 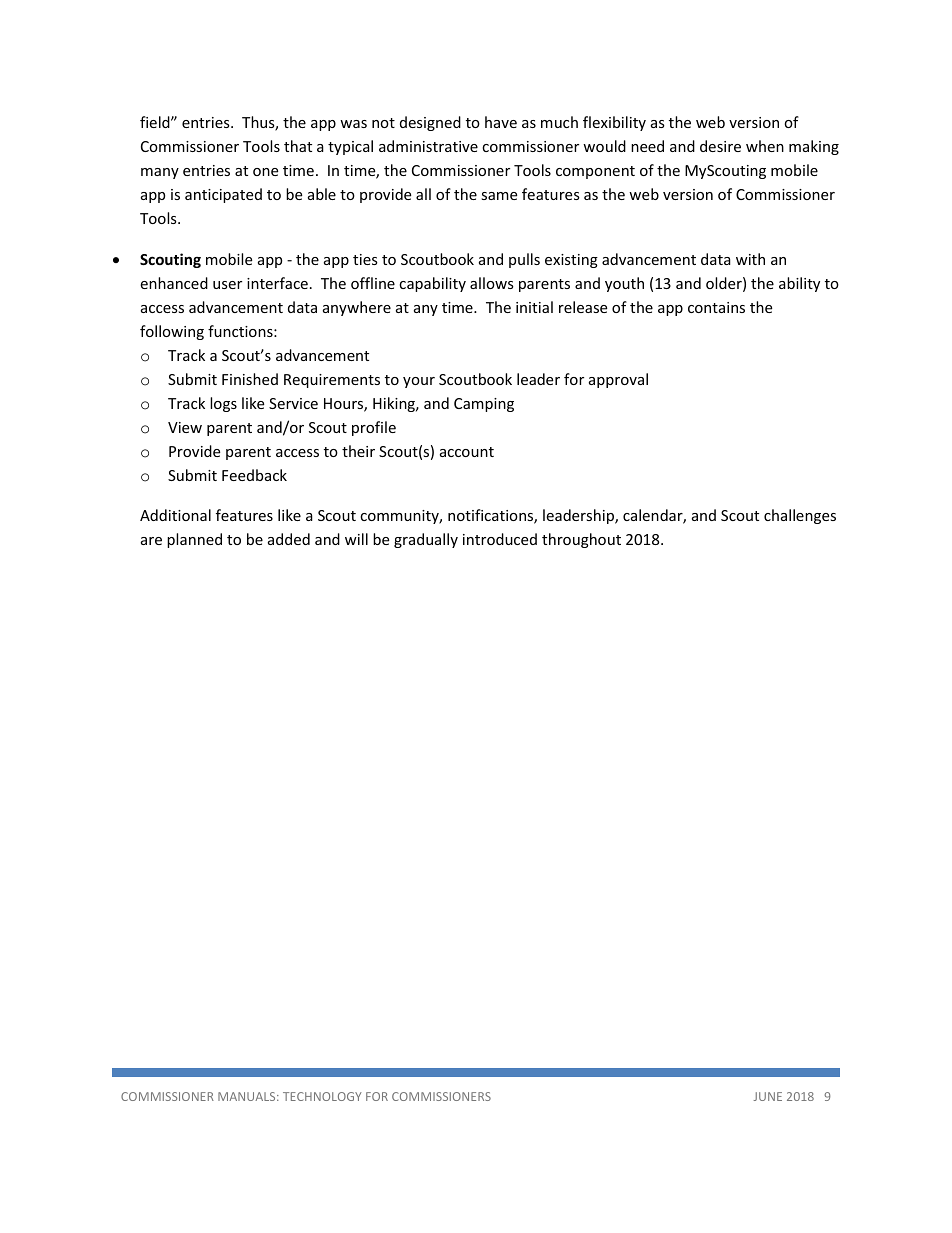 What do you see at coordinates (194, 540) in the screenshot?
I see `planned` at bounding box center [194, 540].
